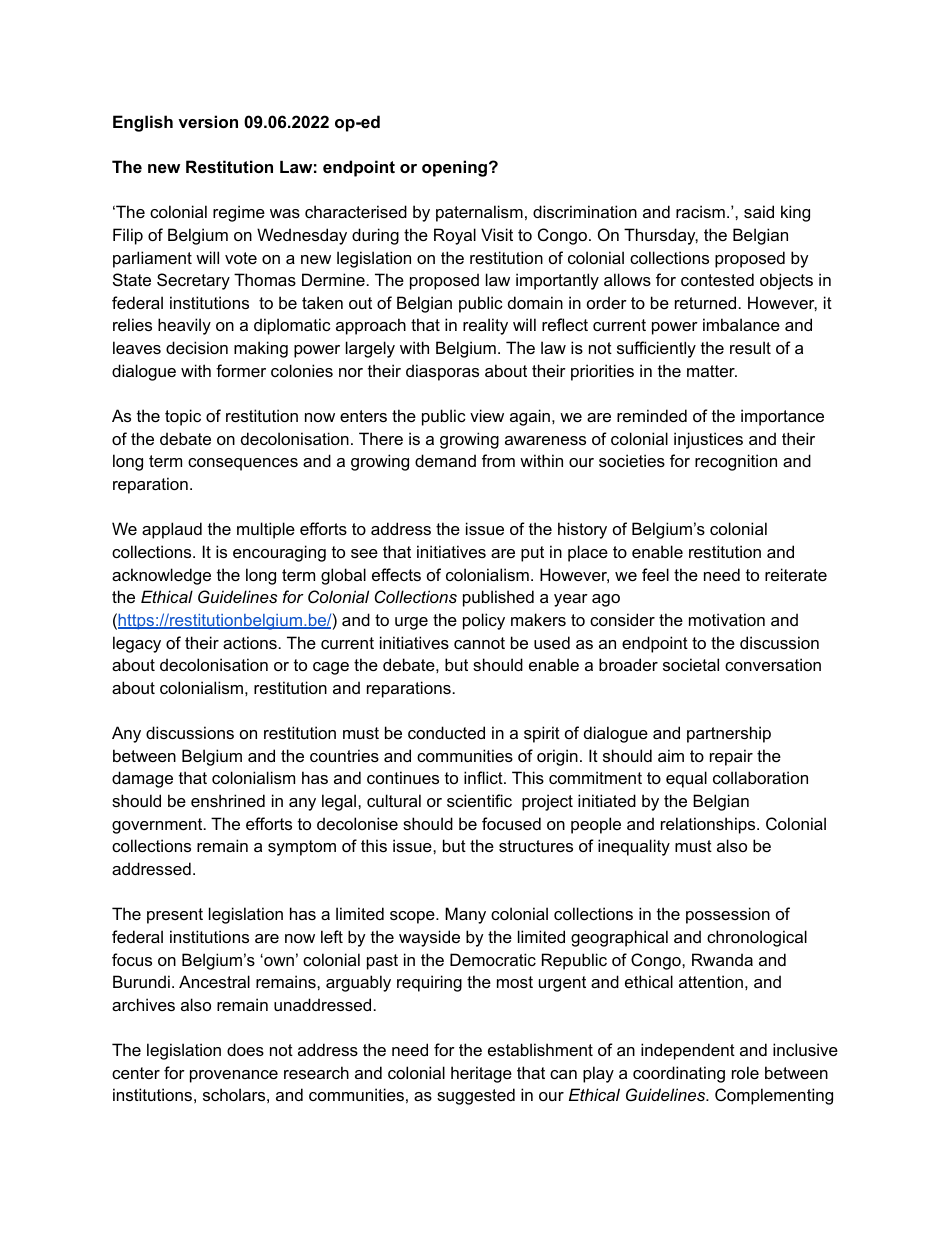  I want to click on racism, so click(700, 211).
